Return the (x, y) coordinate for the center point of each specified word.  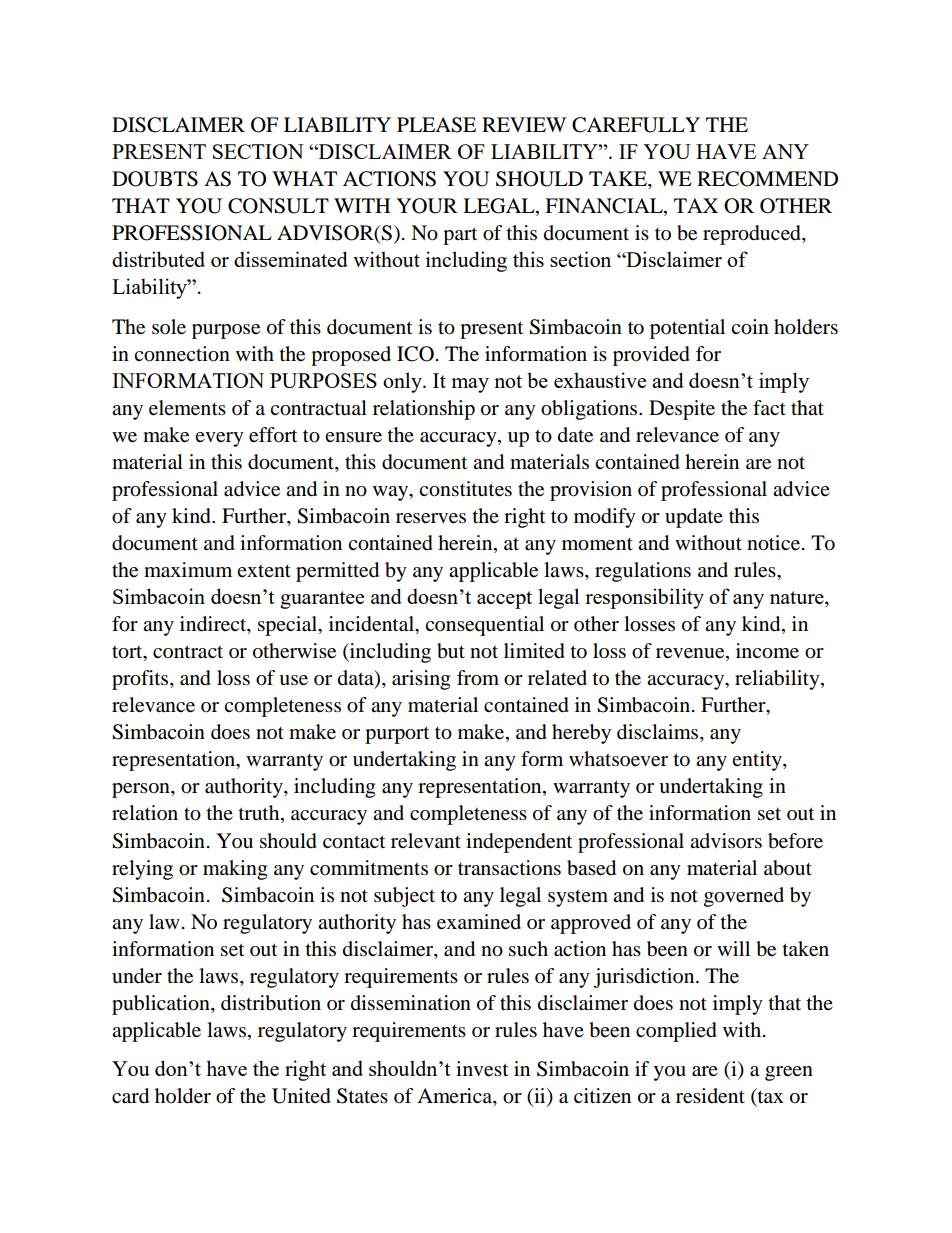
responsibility (644, 598)
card (130, 1096)
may (470, 385)
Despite (682, 410)
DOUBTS (155, 179)
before (795, 841)
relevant (426, 841)
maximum (188, 570)
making (235, 870)
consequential (484, 626)
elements (187, 408)
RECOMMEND (767, 179)
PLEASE (436, 125)
